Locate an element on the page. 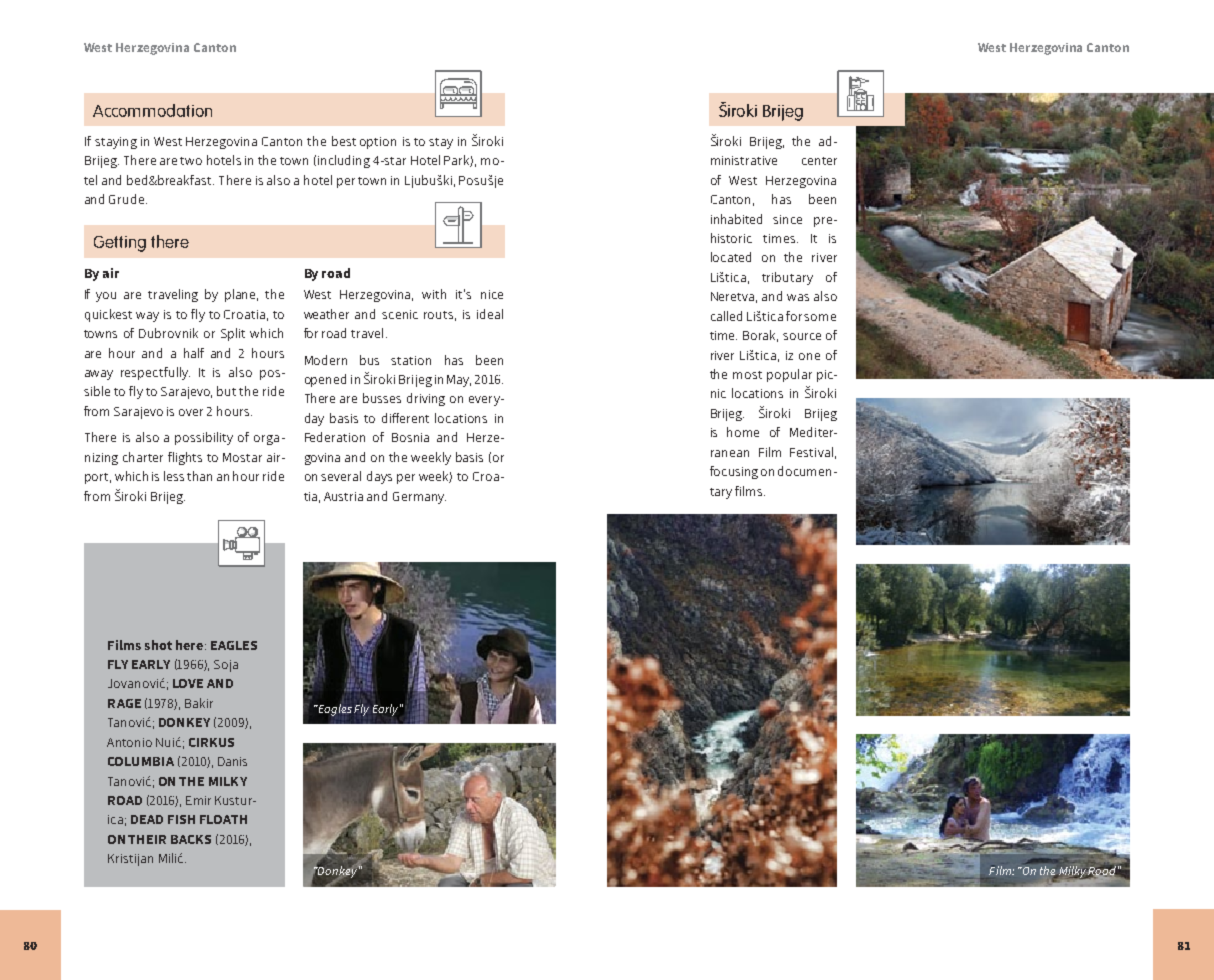  LOVE is located at coordinates (188, 683).
